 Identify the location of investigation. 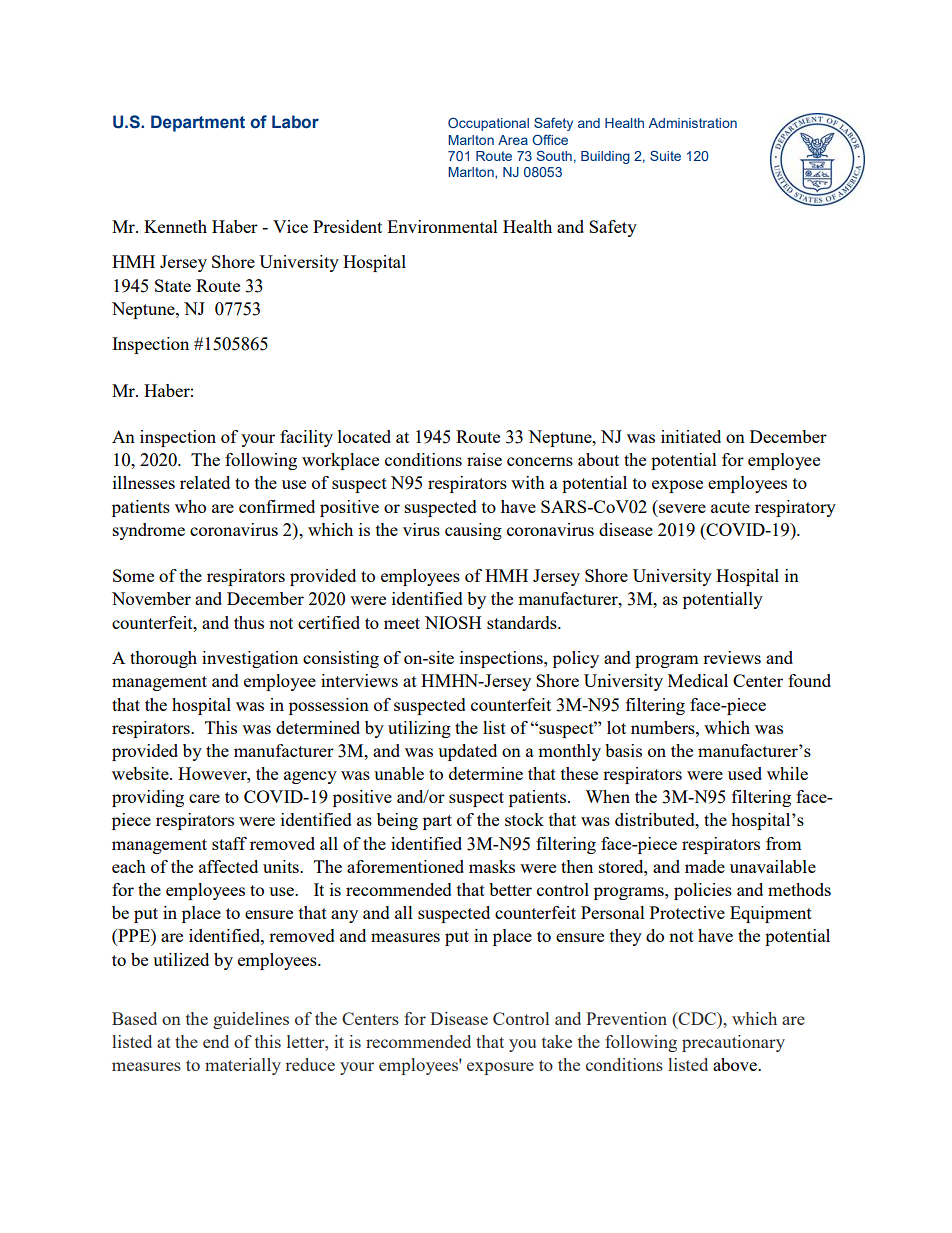
(250, 659).
